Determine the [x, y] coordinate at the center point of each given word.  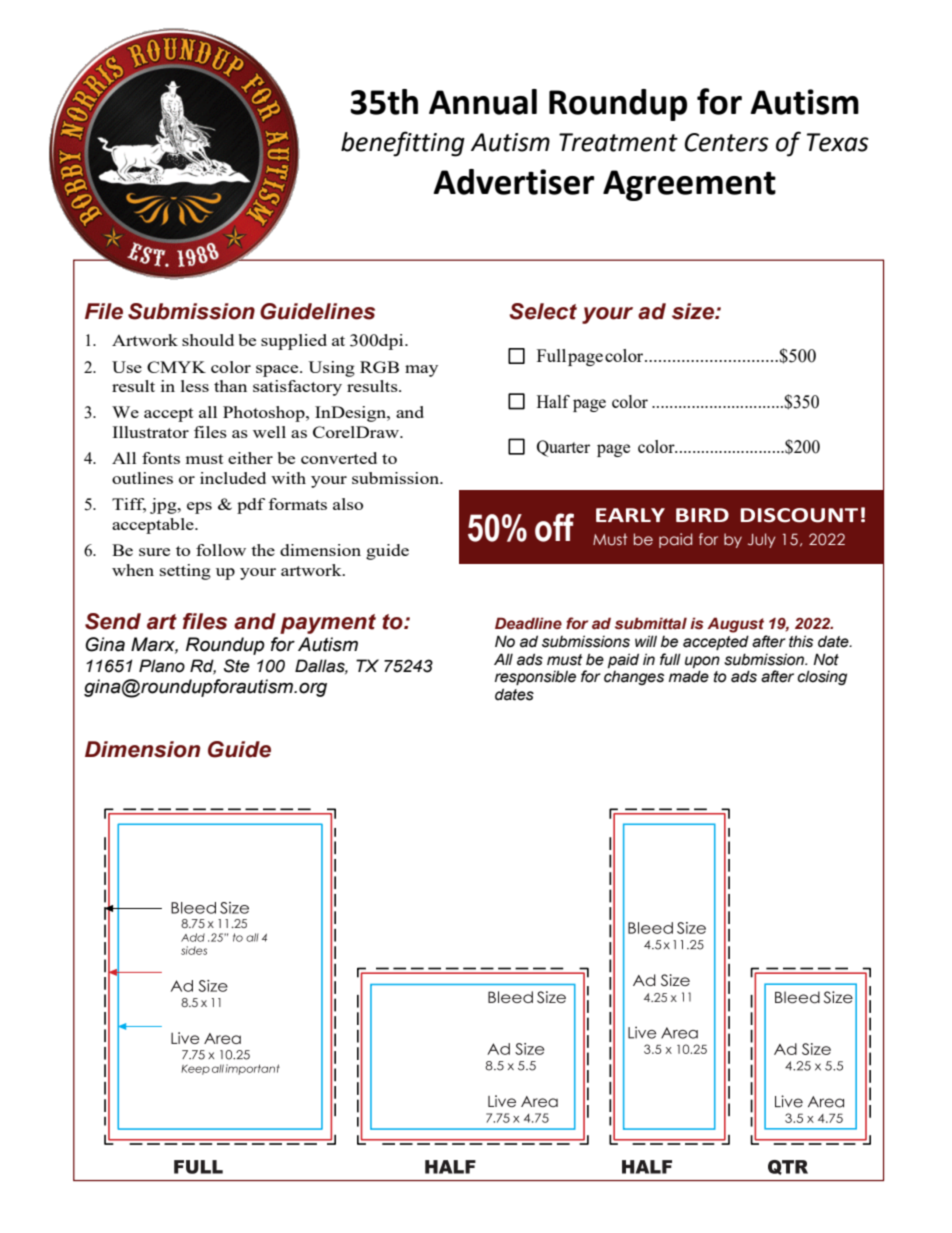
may [421, 371]
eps [199, 508]
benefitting [403, 144]
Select [543, 311]
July [762, 540]
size [694, 311]
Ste [237, 666]
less [195, 386]
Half [553, 401]
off [554, 527]
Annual [483, 102]
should [208, 340]
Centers [726, 142]
